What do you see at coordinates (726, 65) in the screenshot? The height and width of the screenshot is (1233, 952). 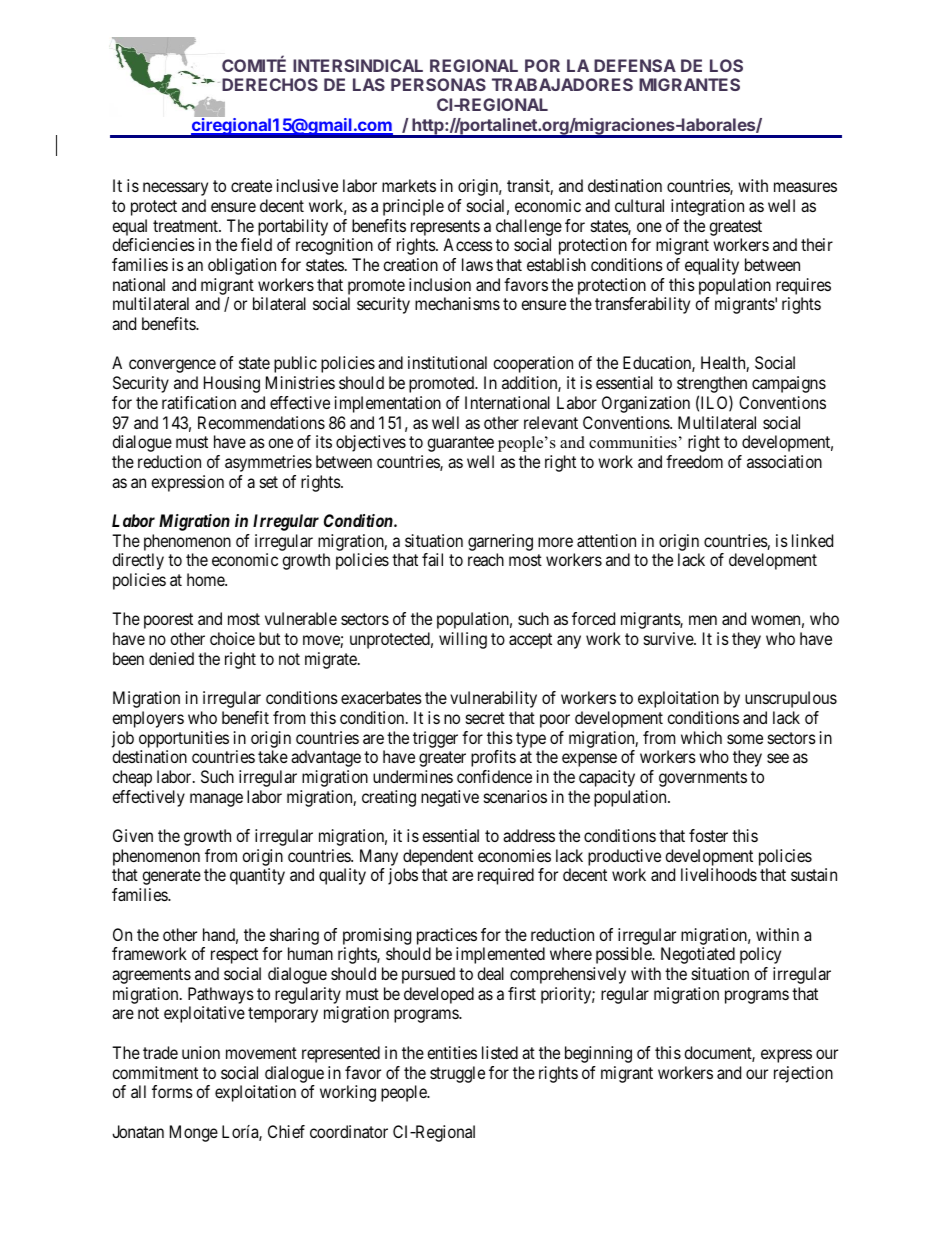 I see `LOS` at bounding box center [726, 65].
